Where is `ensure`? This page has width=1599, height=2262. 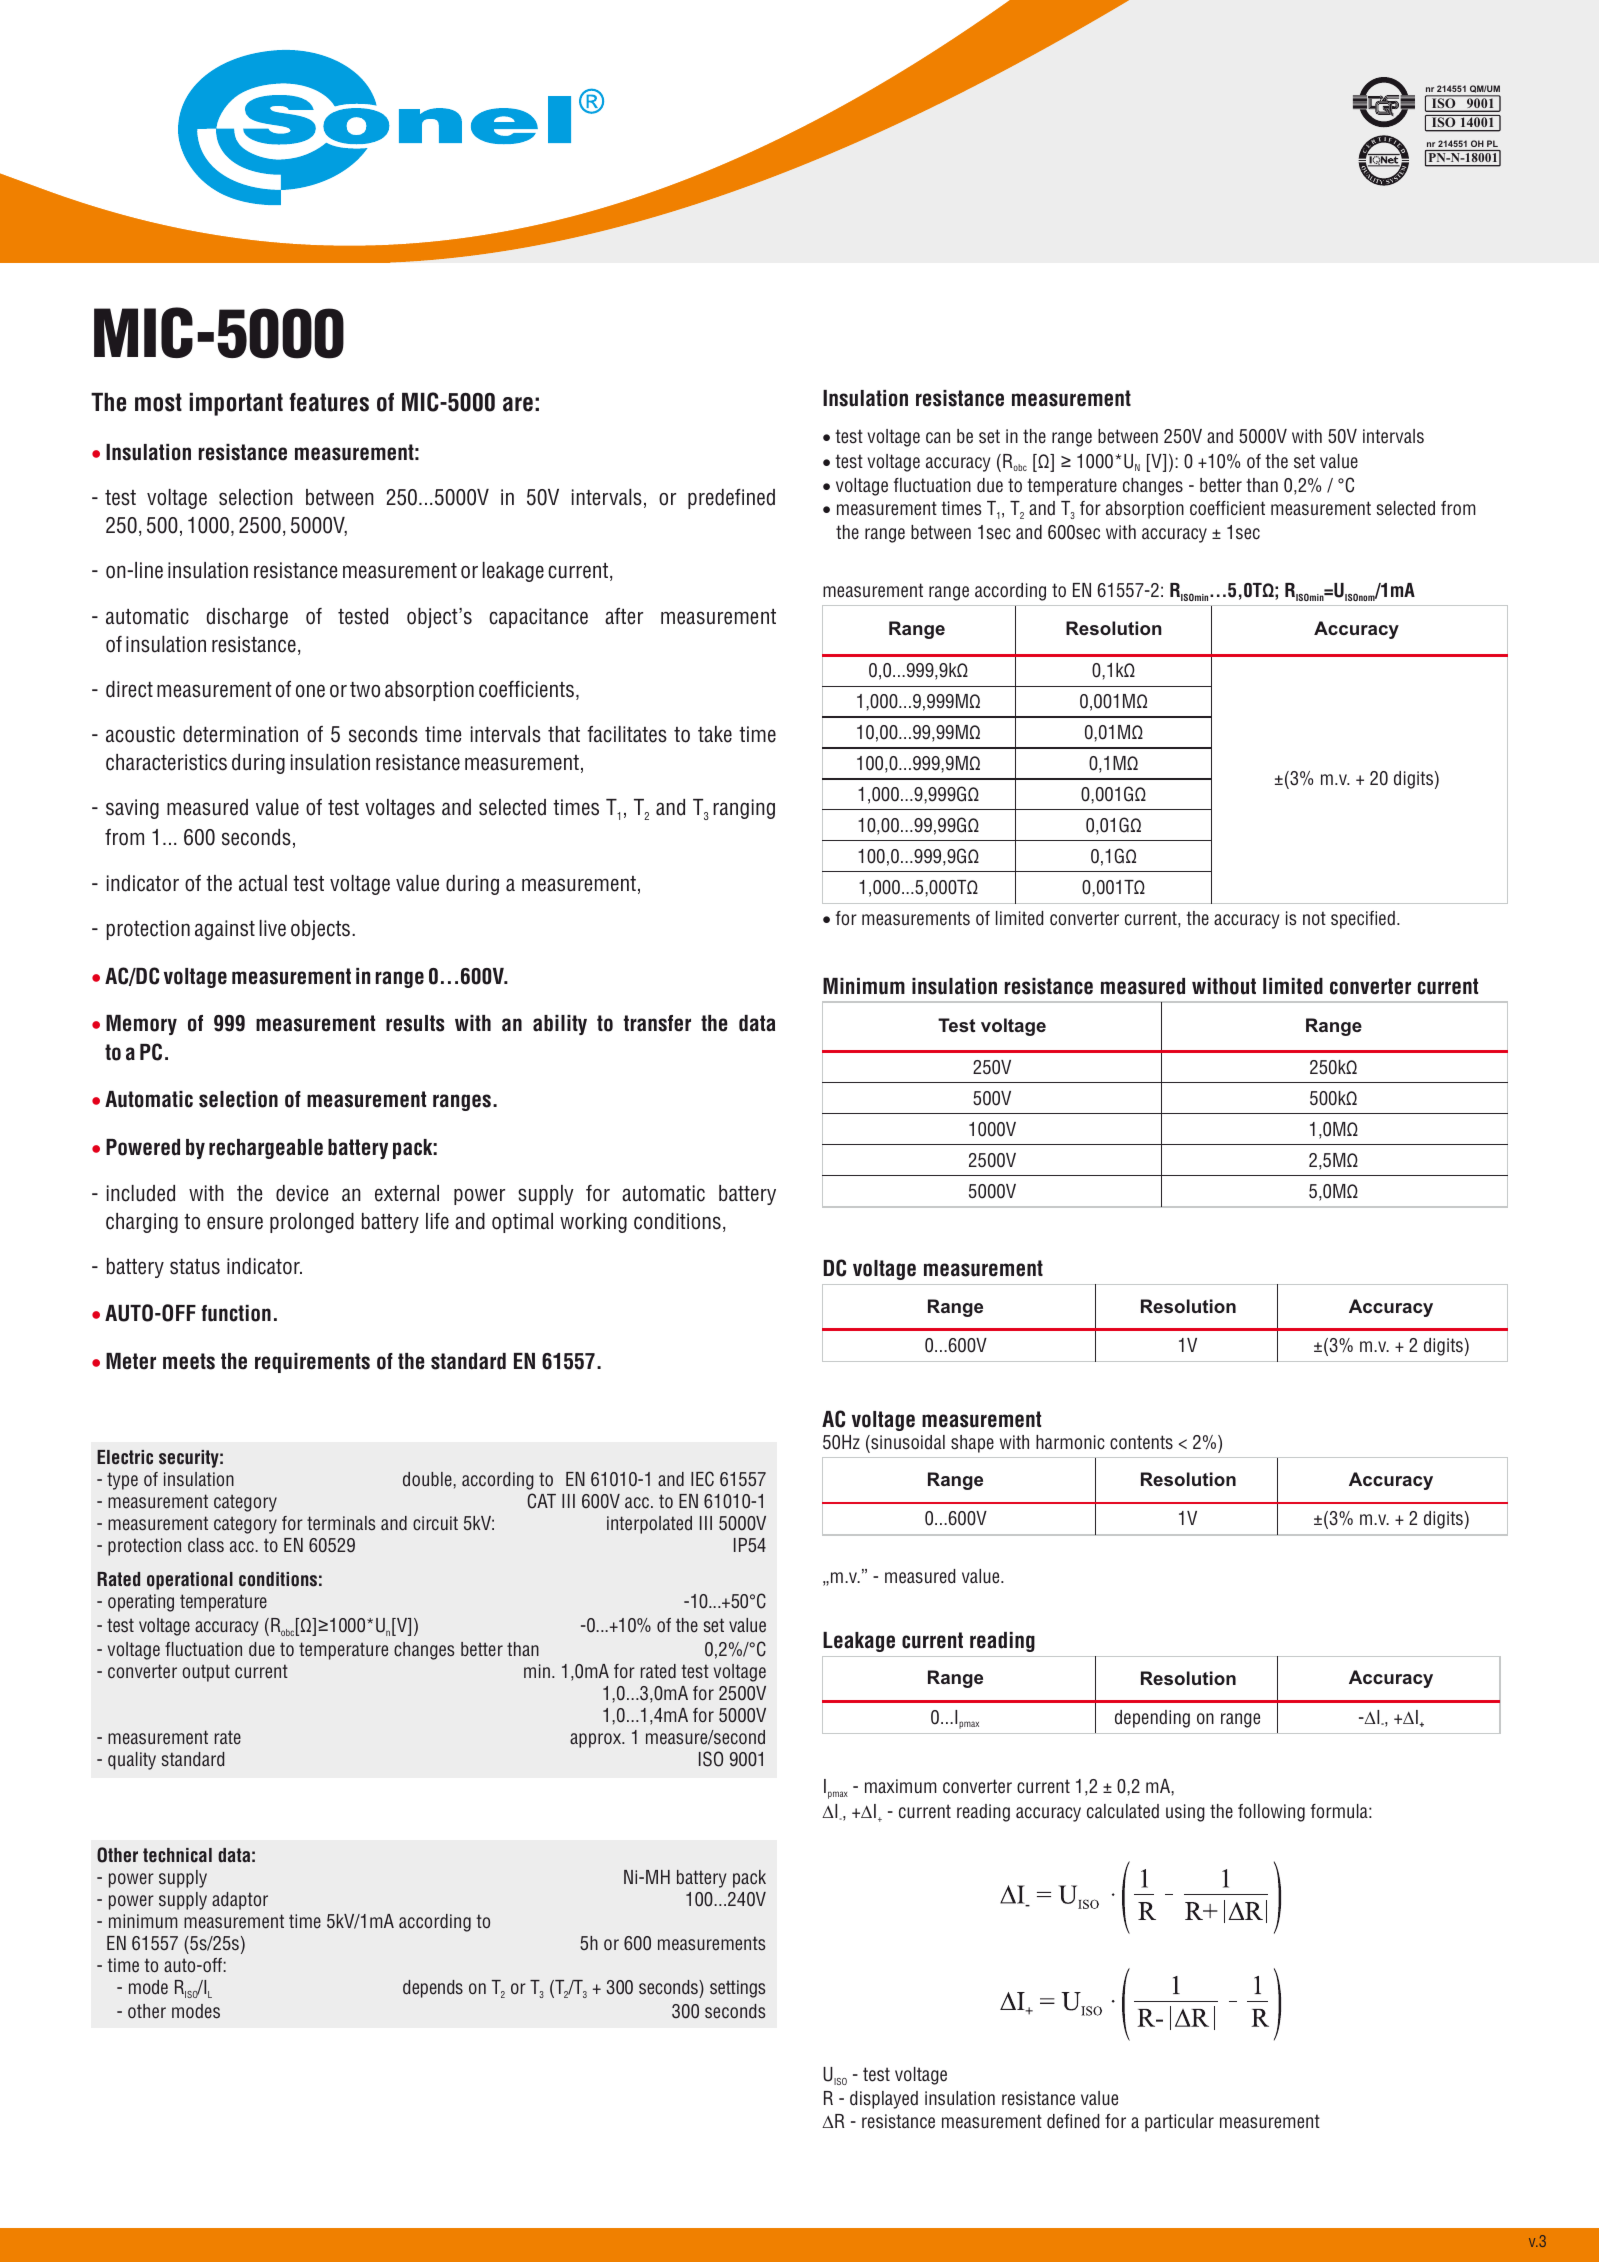 ensure is located at coordinates (235, 1223).
